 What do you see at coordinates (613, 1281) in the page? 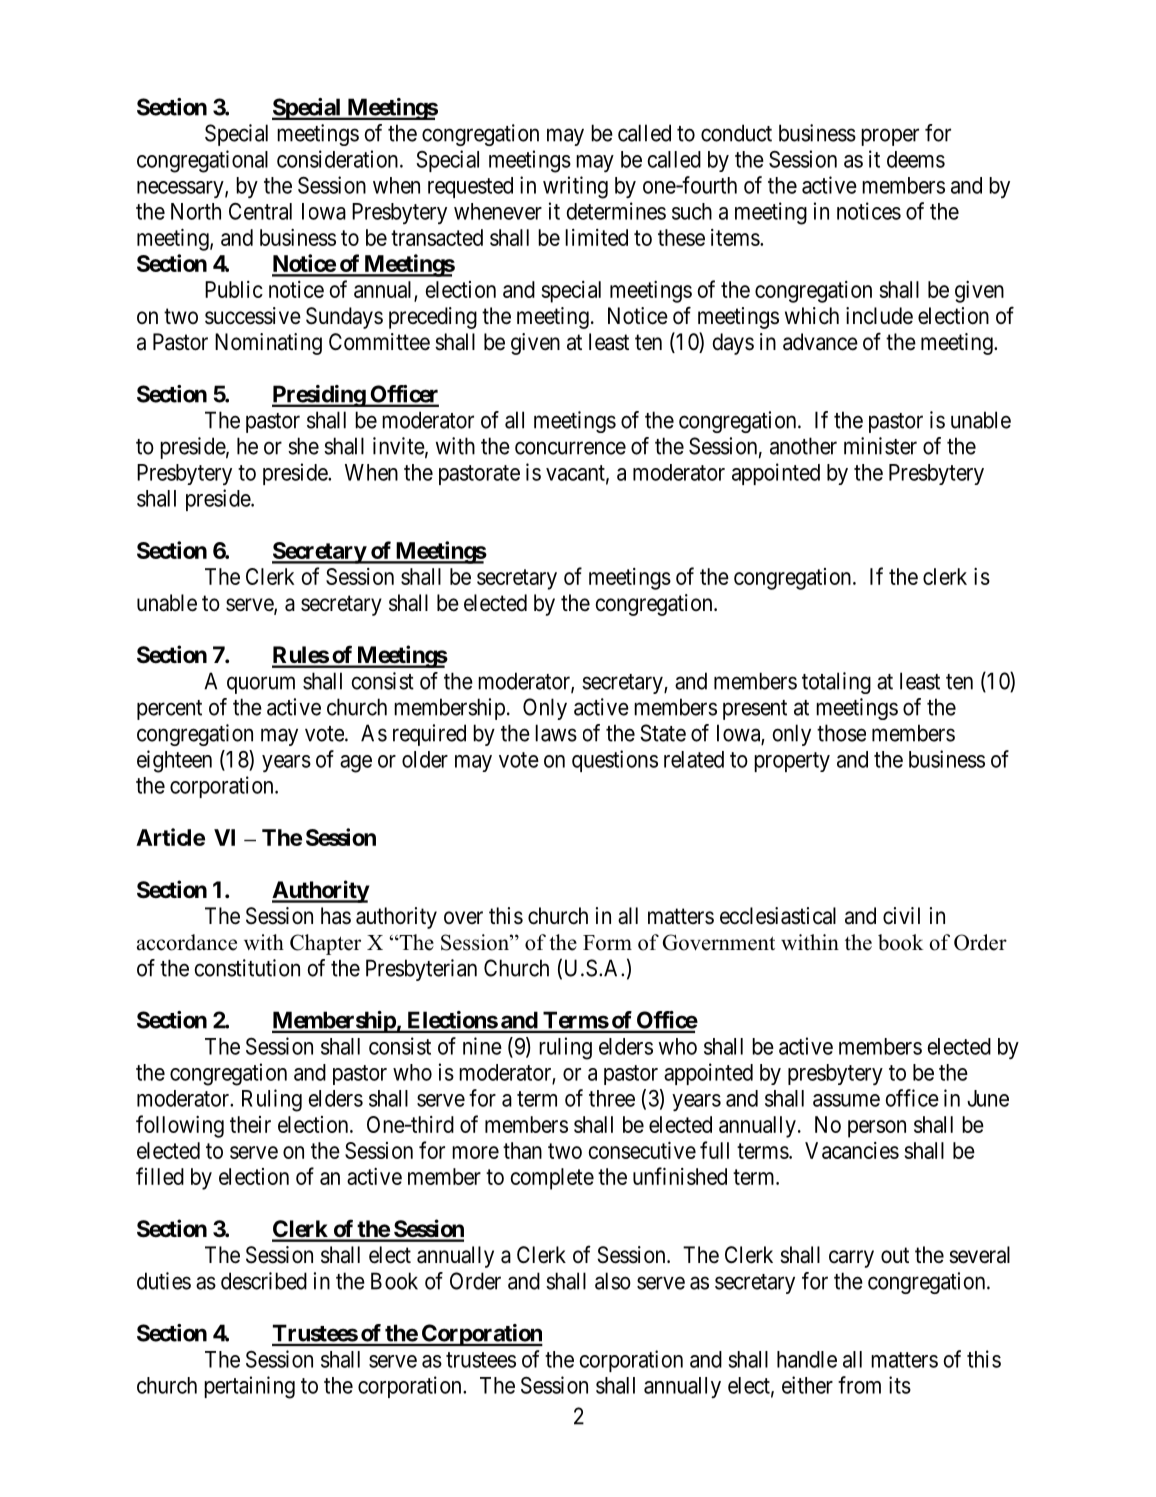
I see `also` at bounding box center [613, 1281].
